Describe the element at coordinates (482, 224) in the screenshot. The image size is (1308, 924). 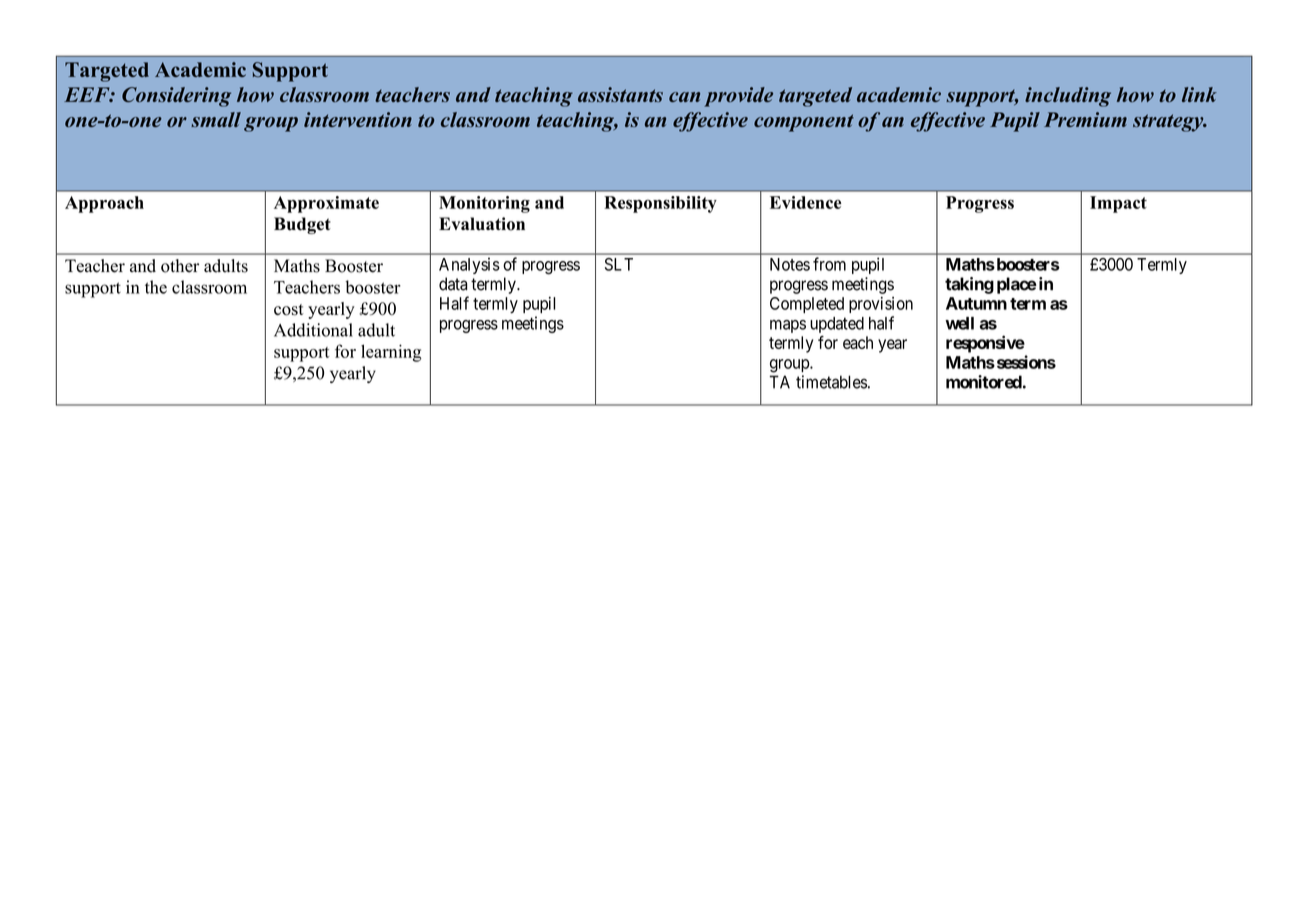
I see `Evaluation` at that location.
